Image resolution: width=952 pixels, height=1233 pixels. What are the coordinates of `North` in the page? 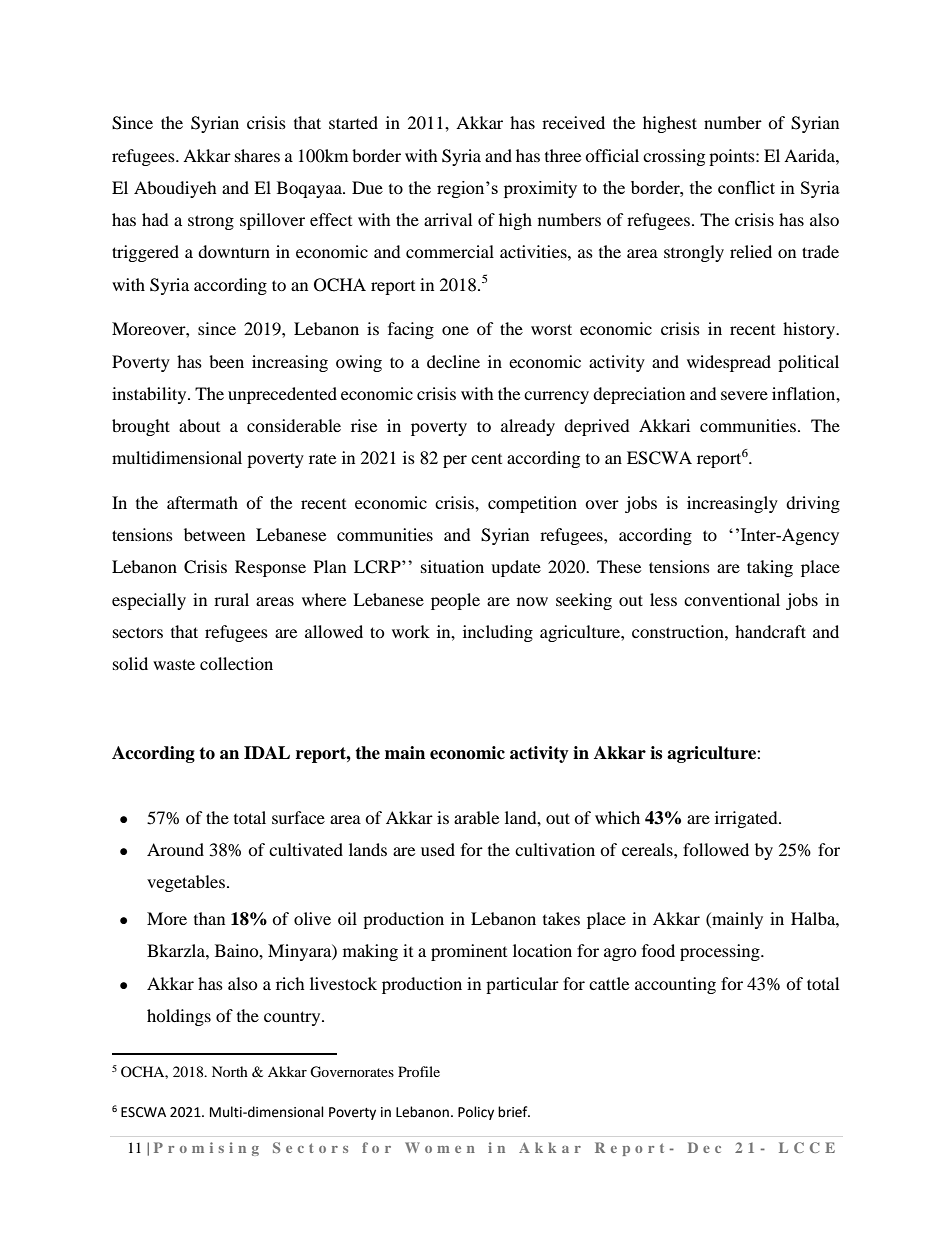 It's located at (230, 1071).
